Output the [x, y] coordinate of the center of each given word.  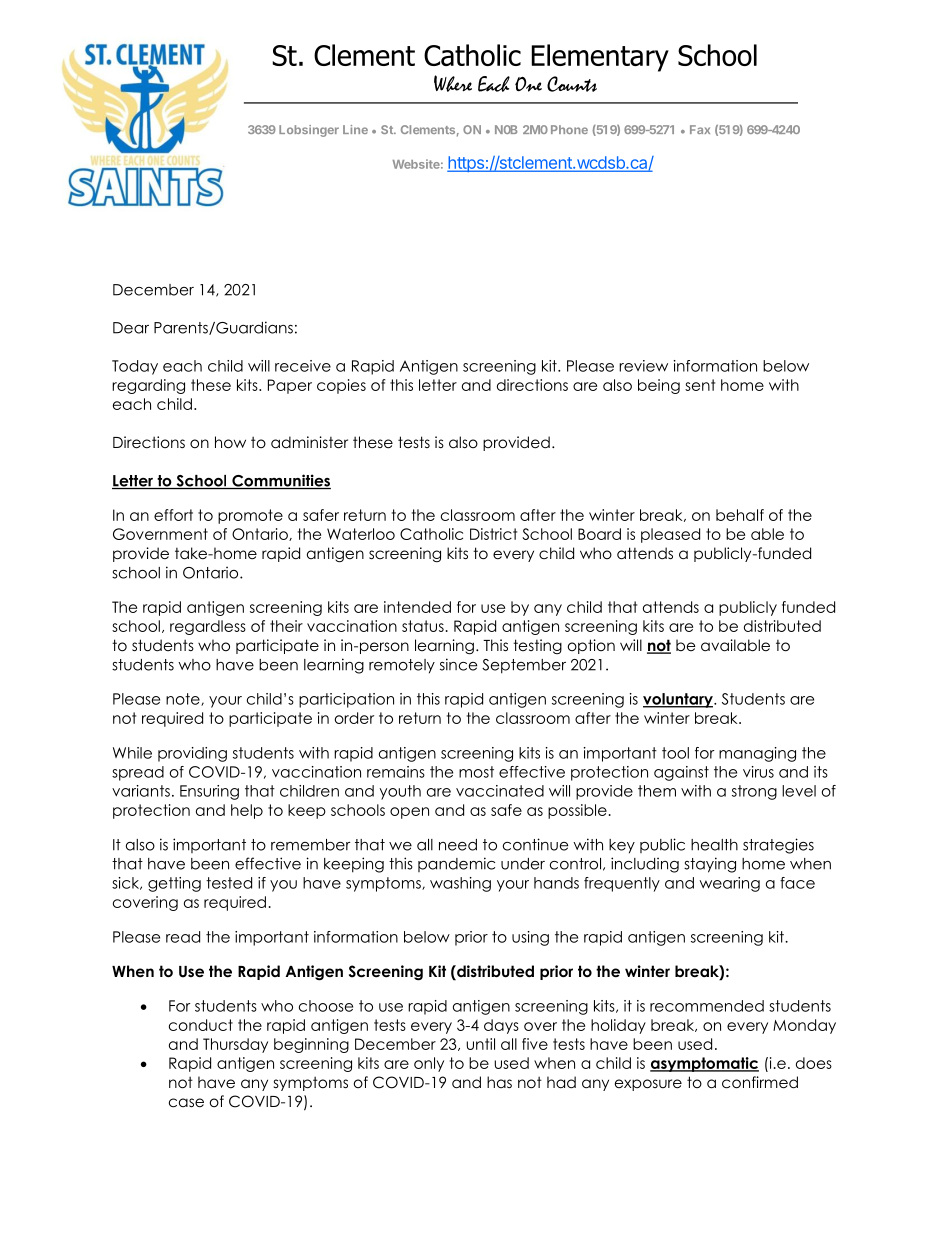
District [493, 534]
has [499, 1082]
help [247, 811]
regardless [208, 627]
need [458, 845]
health [714, 845]
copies [341, 386]
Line [355, 129]
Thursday [235, 1045]
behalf [740, 515]
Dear [131, 328]
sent [700, 385]
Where [453, 83]
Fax [700, 129]
